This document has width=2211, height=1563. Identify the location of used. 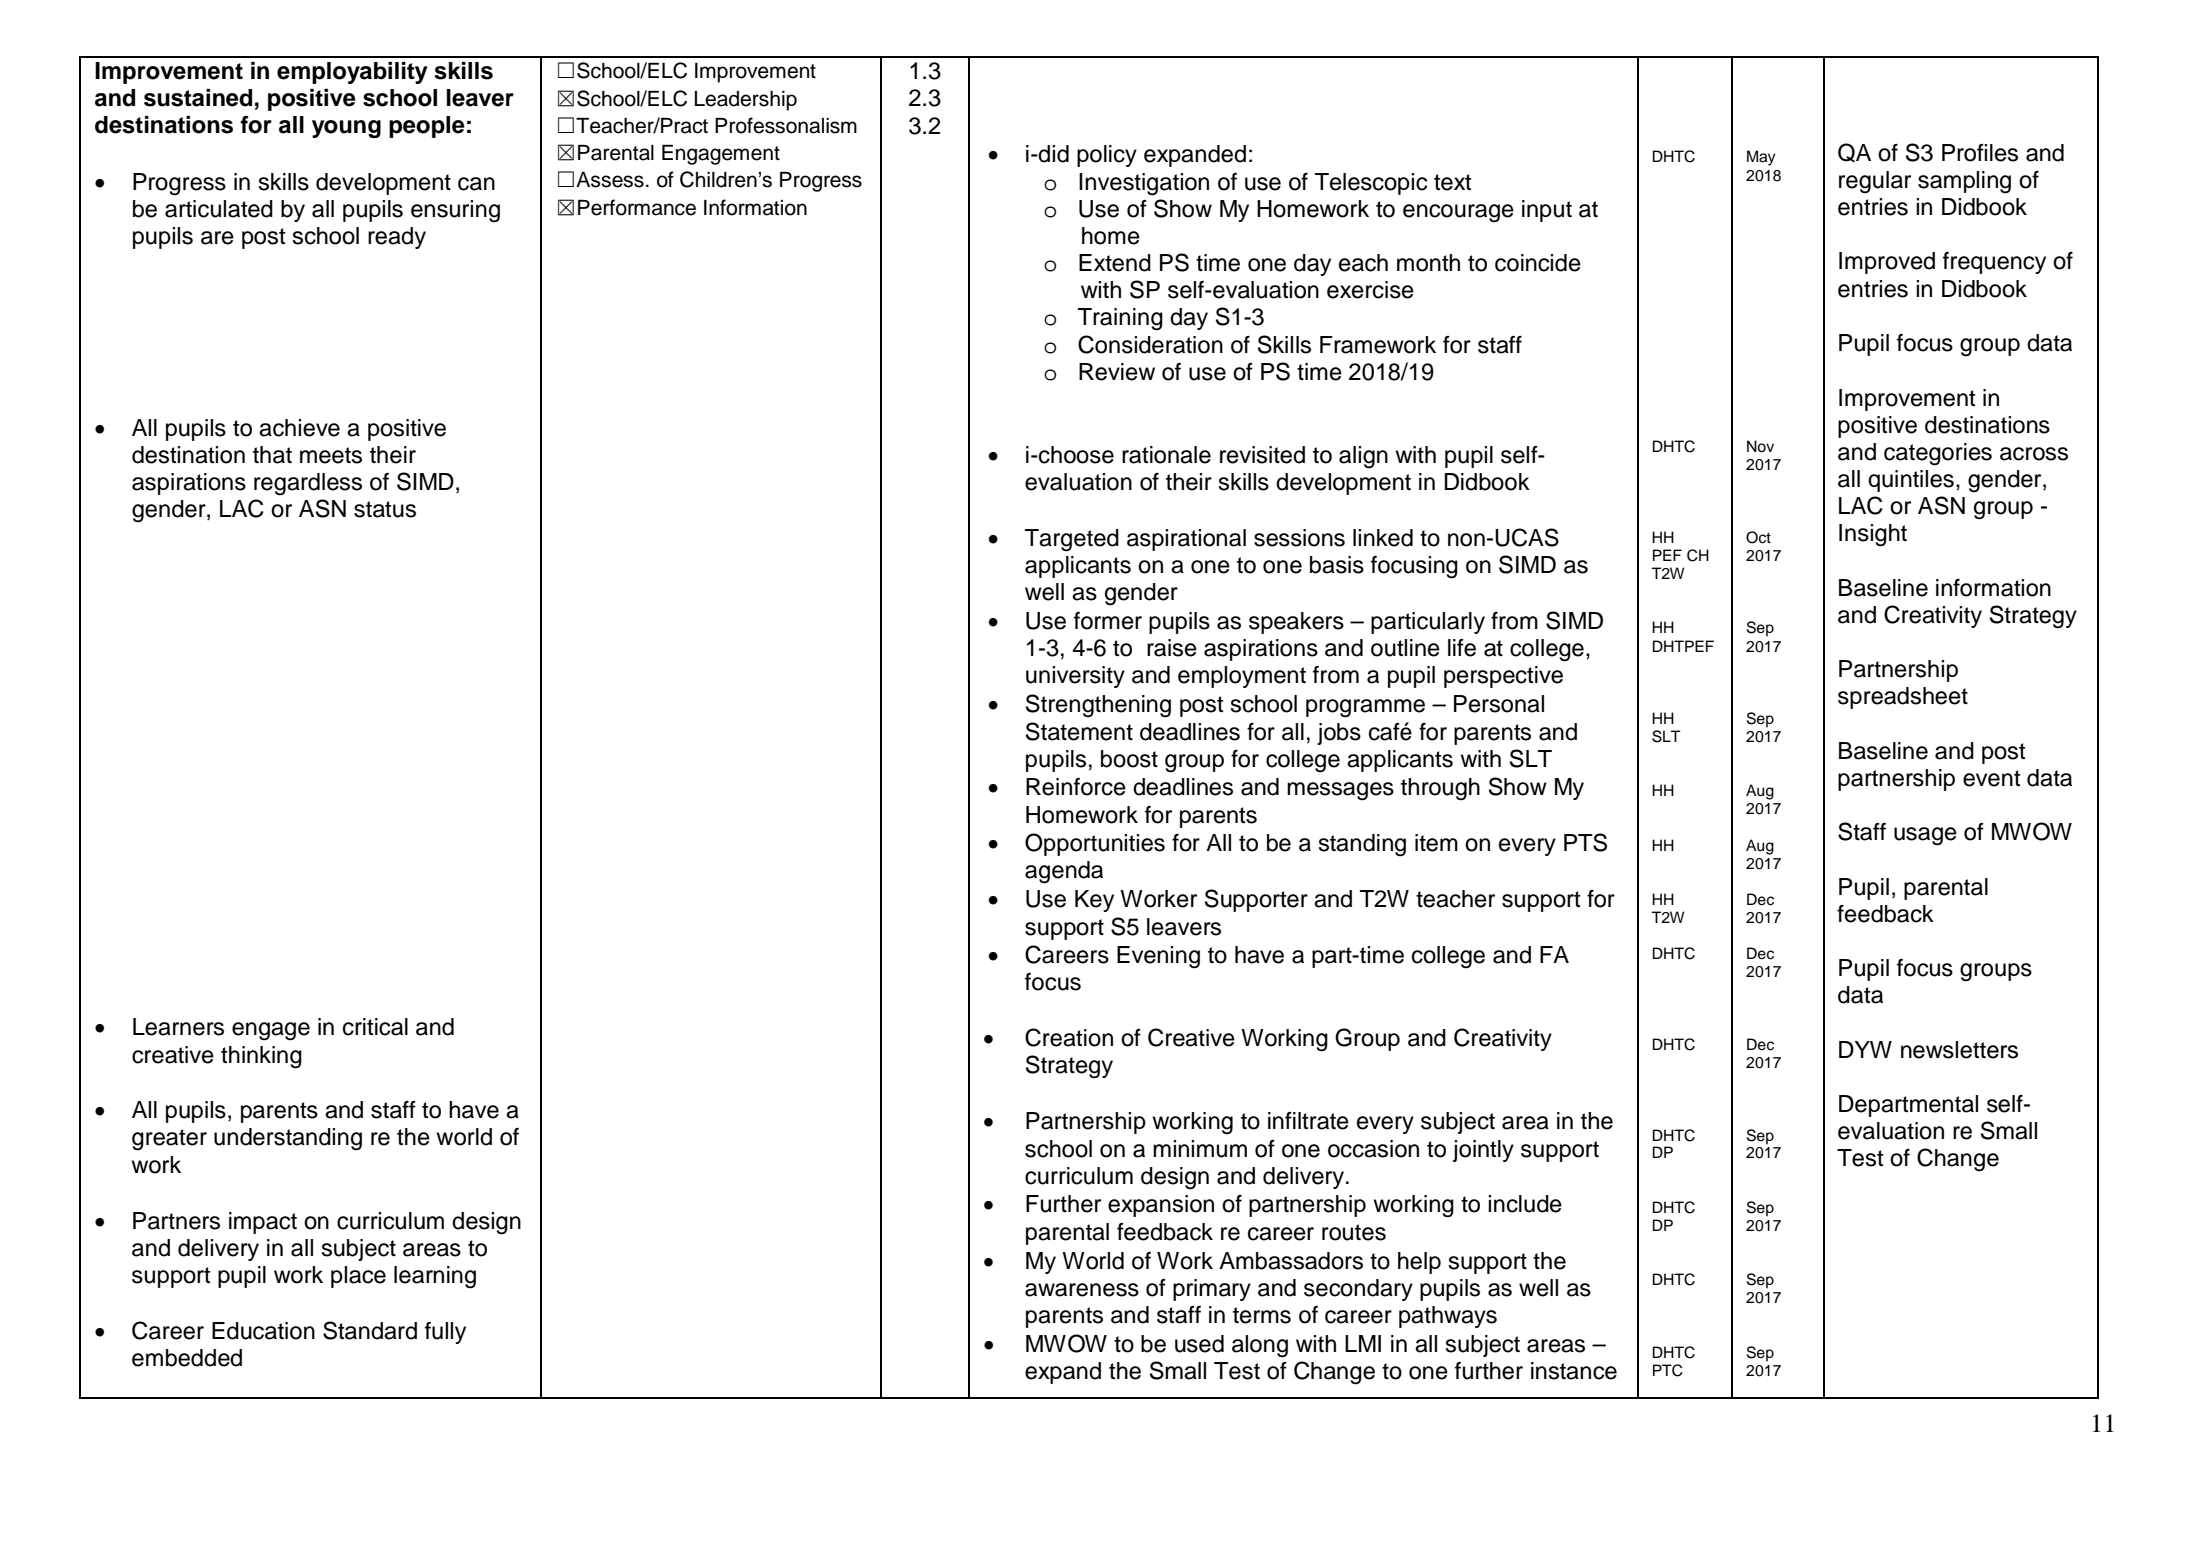
(1199, 1344).
